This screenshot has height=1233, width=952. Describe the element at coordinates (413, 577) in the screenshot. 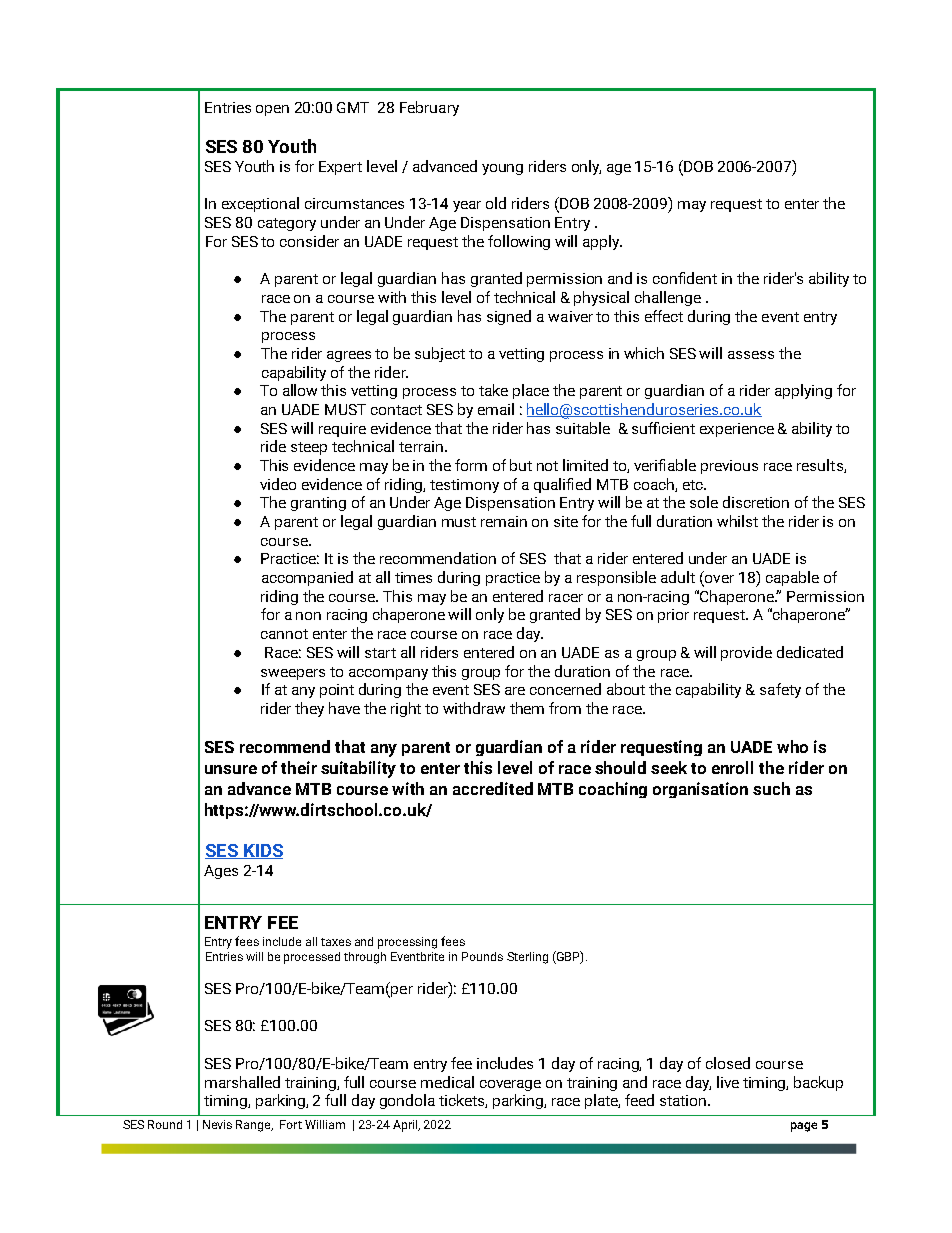

I see `times` at that location.
